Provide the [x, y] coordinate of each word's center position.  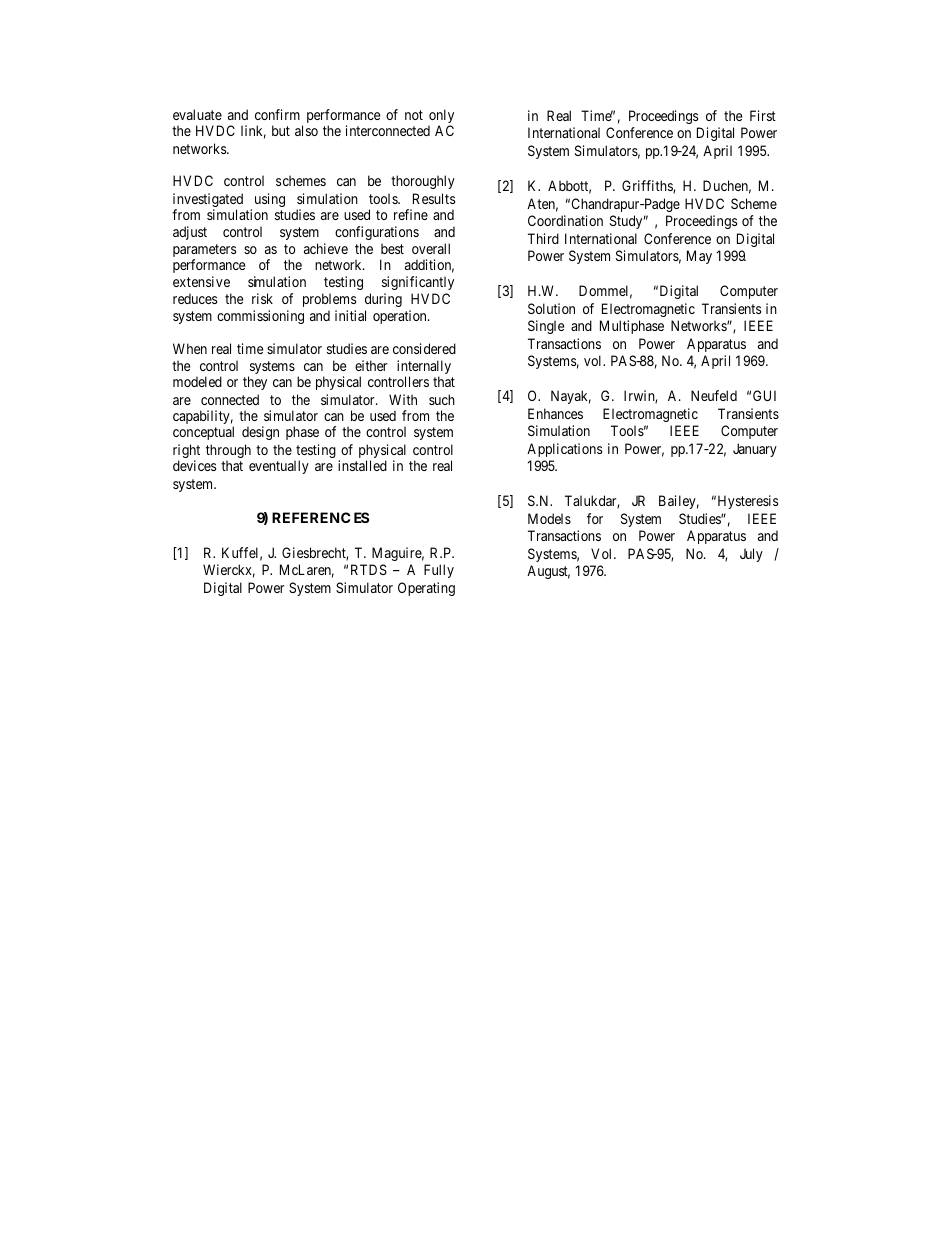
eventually [279, 467]
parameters [204, 252]
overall [431, 248]
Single [546, 327]
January [755, 450]
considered [424, 348]
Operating [426, 589]
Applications [564, 450]
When [190, 348]
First [763, 115]
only [441, 117]
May [699, 257]
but [281, 130]
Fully [439, 571]
